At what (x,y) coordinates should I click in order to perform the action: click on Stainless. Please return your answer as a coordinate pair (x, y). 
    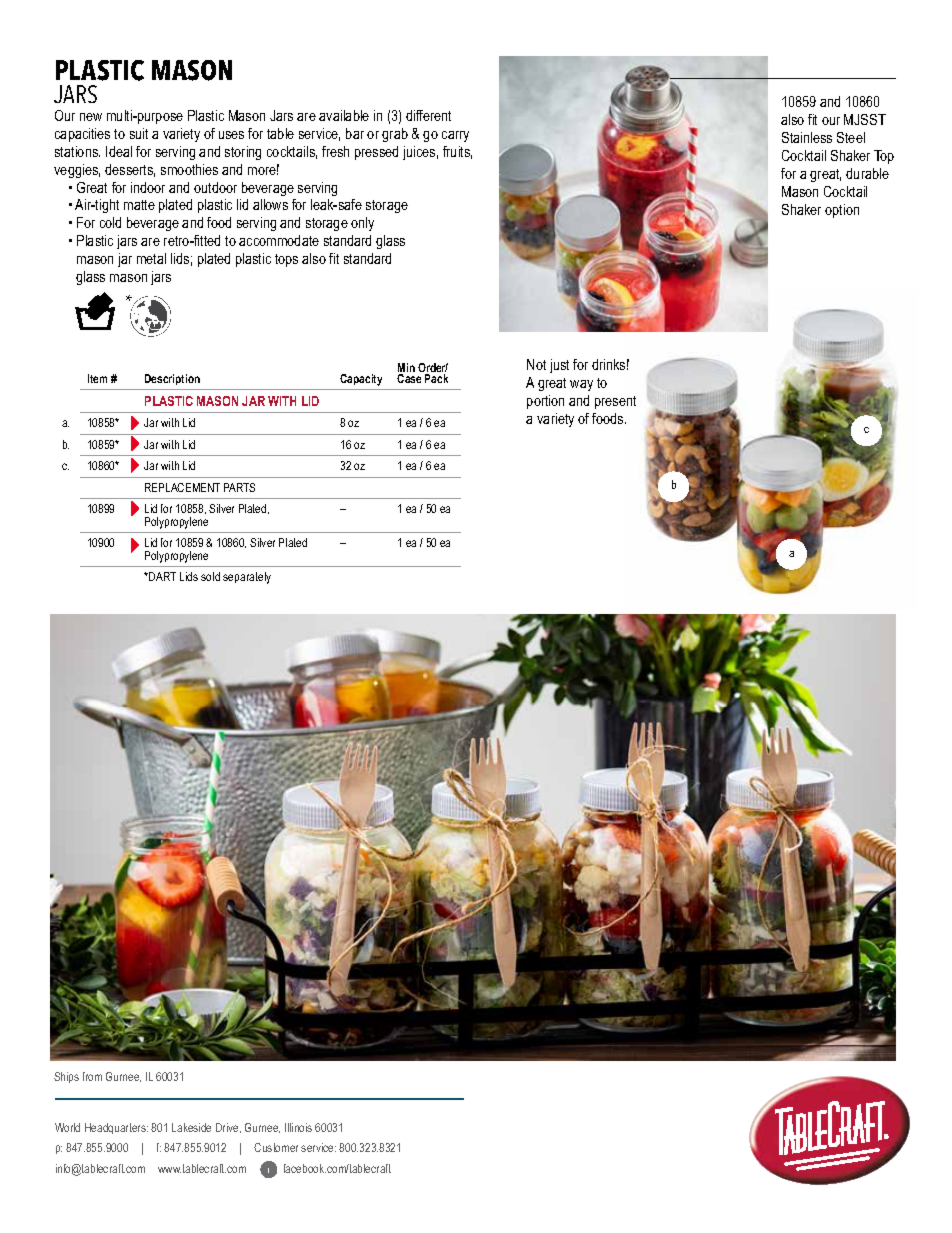
    Looking at the image, I should click on (807, 137).
